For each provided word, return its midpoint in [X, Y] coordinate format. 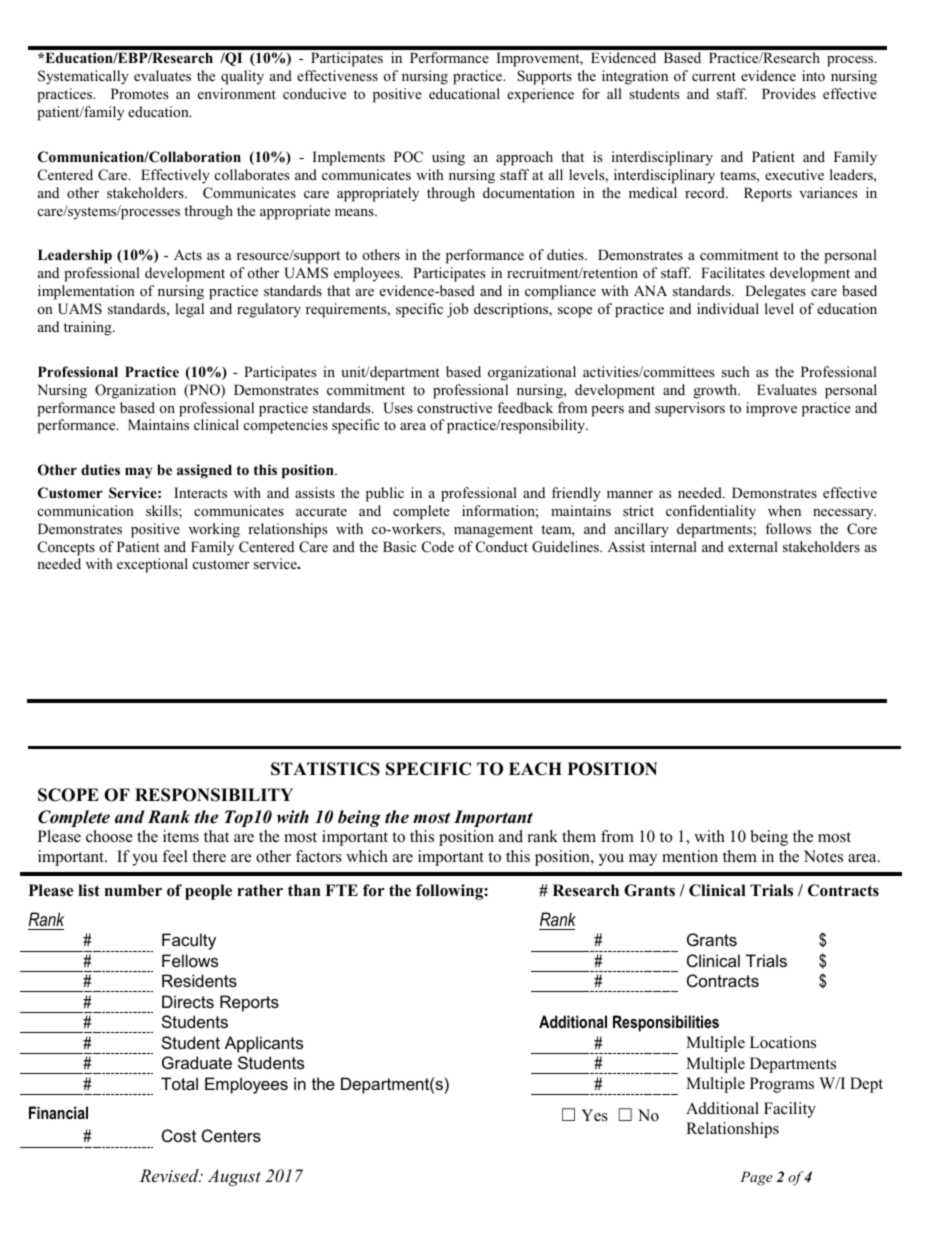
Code [438, 547]
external [753, 546]
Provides [789, 93]
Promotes [139, 93]
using [448, 158]
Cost [179, 1135]
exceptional [152, 565]
